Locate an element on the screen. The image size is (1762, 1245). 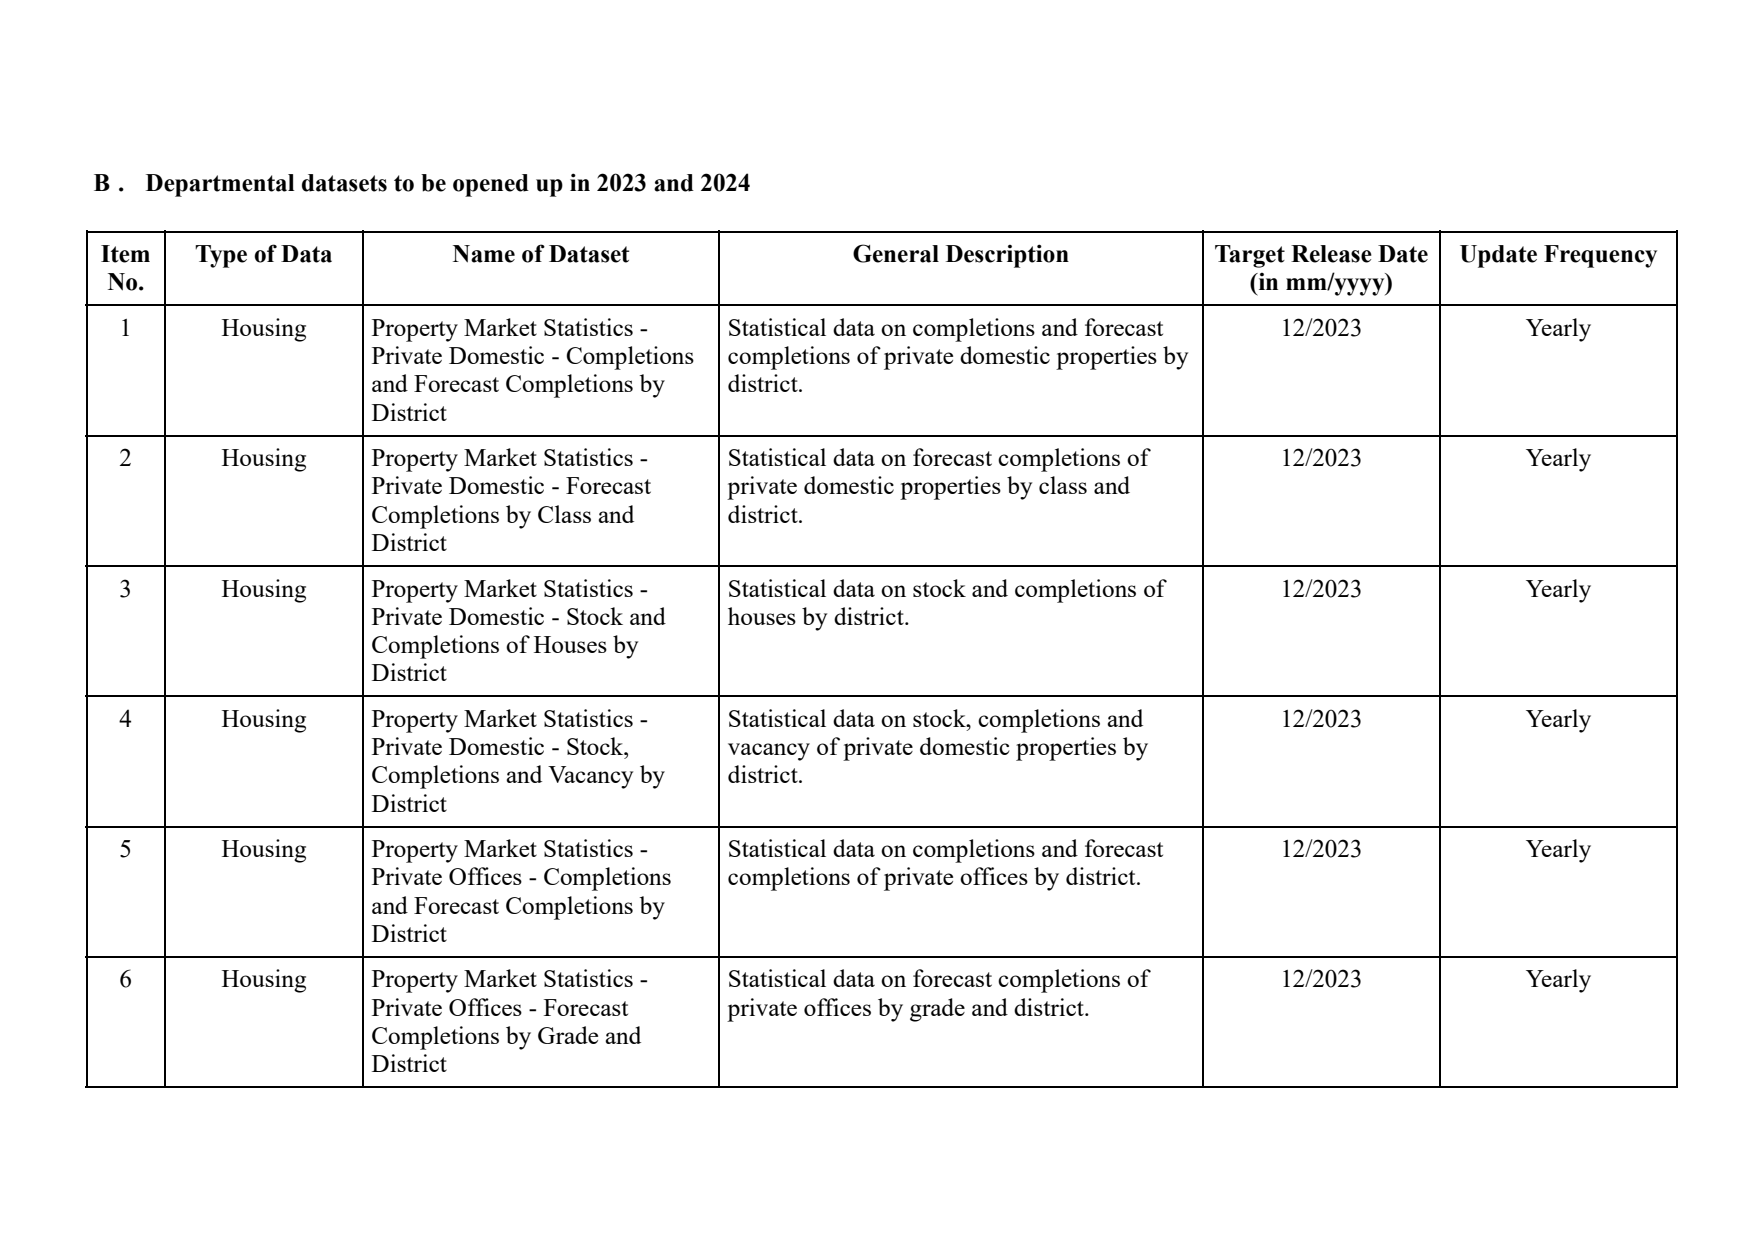
Release is located at coordinates (1331, 254).
